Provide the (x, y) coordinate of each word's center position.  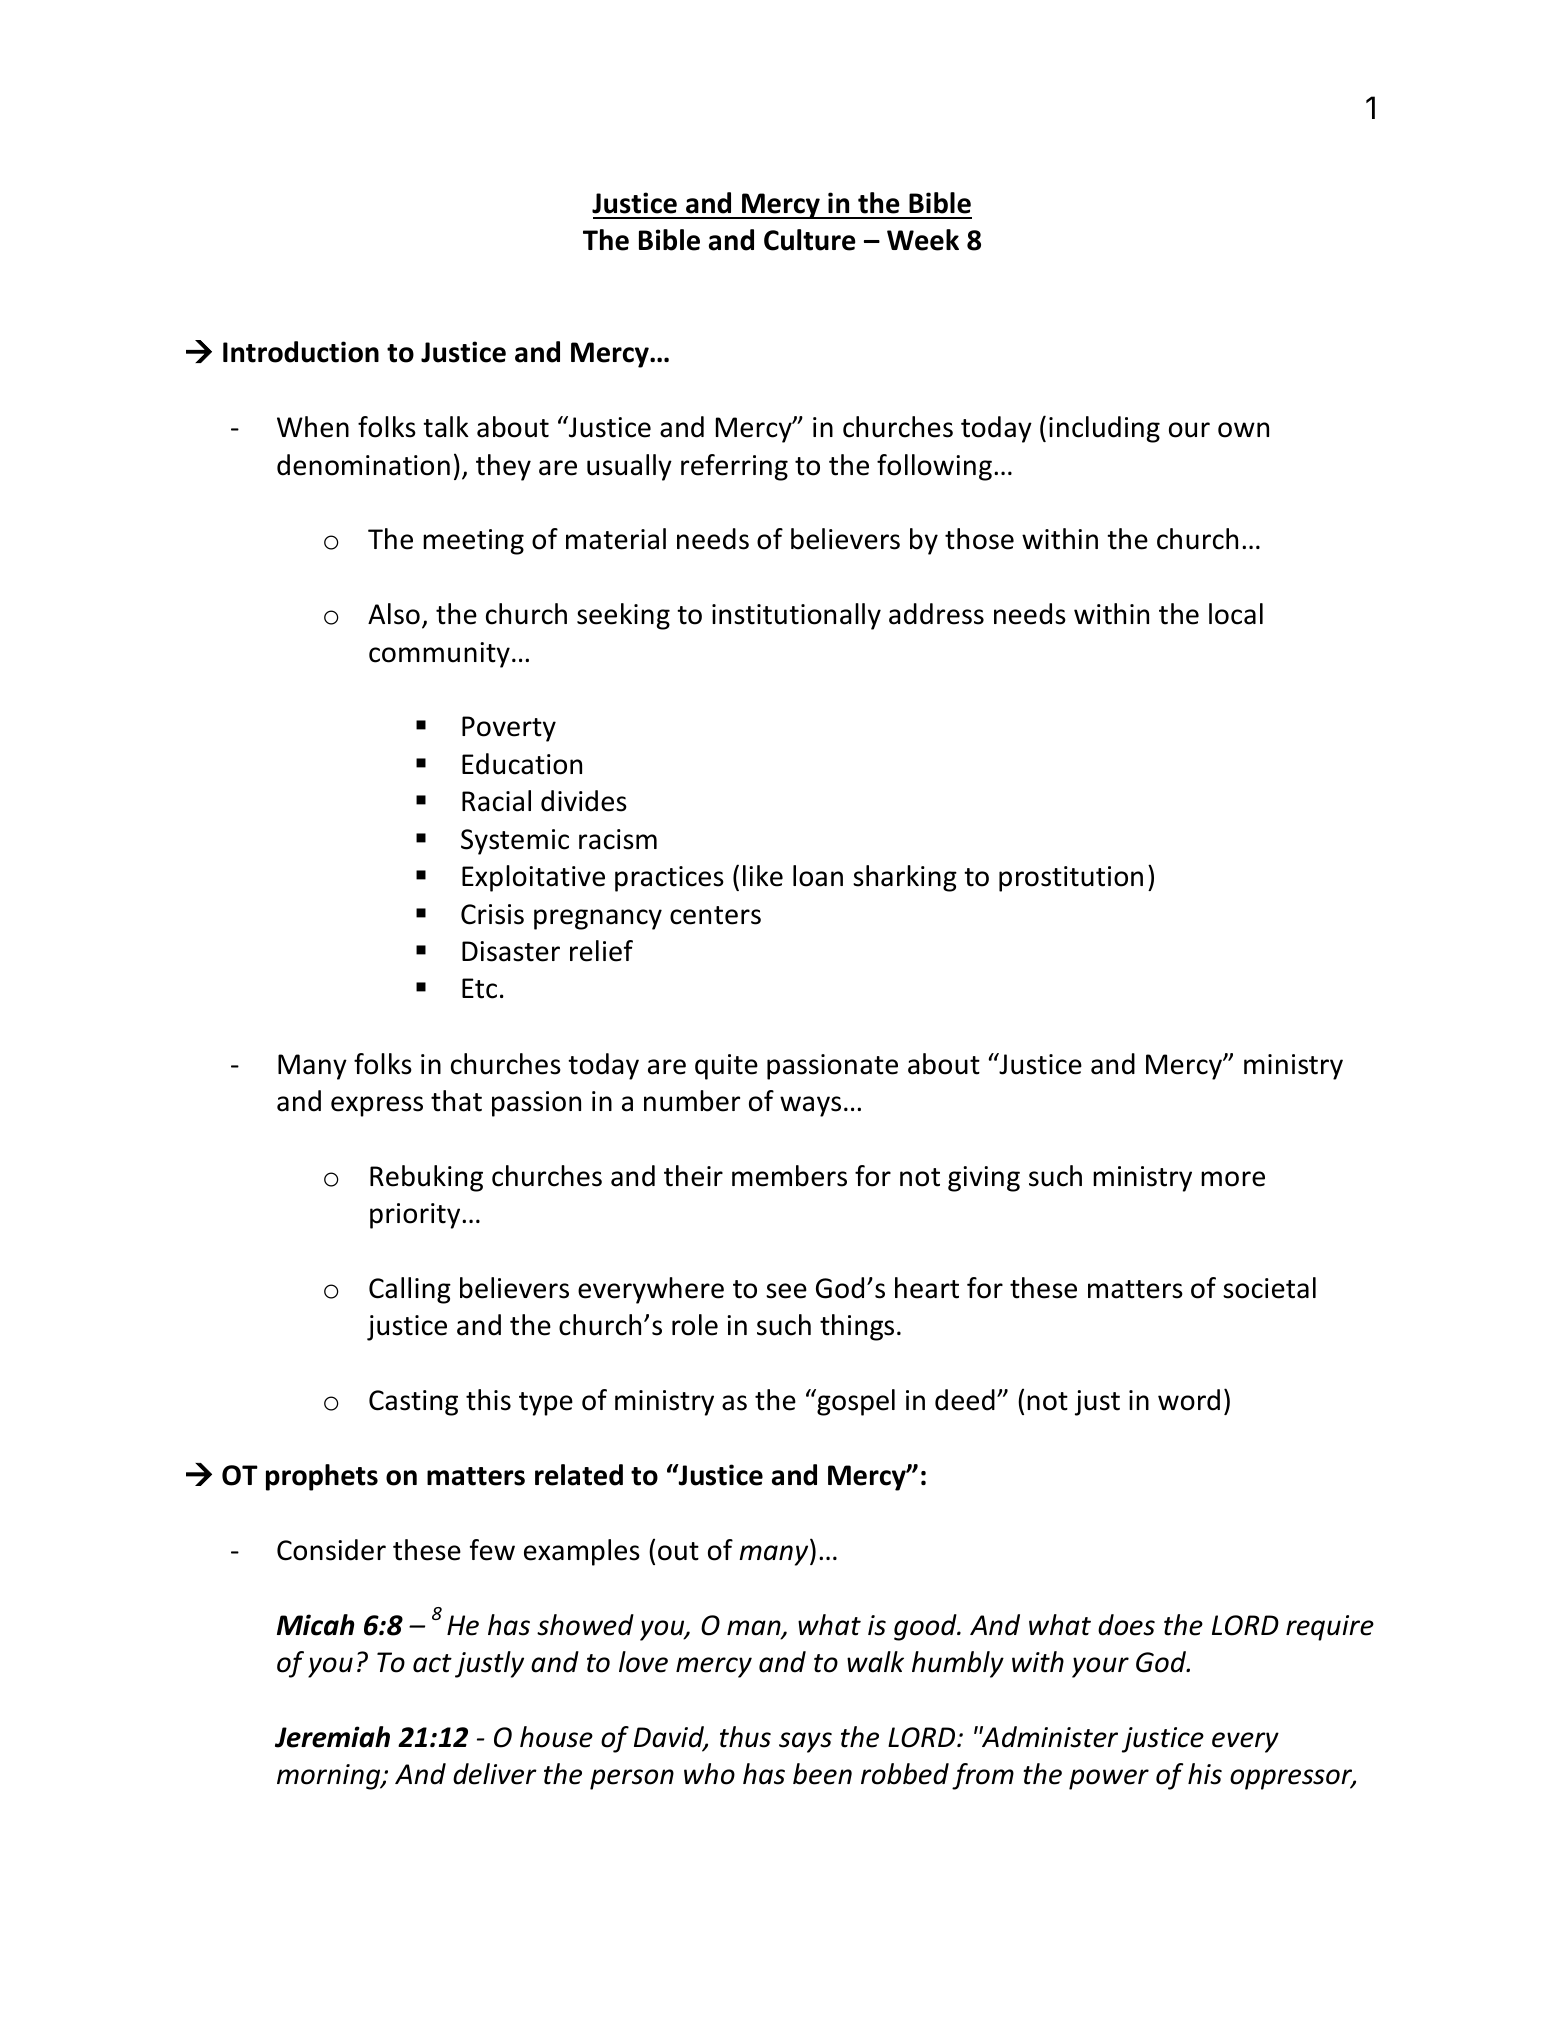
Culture (810, 240)
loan (818, 876)
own (1243, 430)
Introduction (301, 352)
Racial (496, 801)
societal (1269, 1288)
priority (416, 1216)
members (789, 1176)
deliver (495, 1774)
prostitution (1071, 879)
